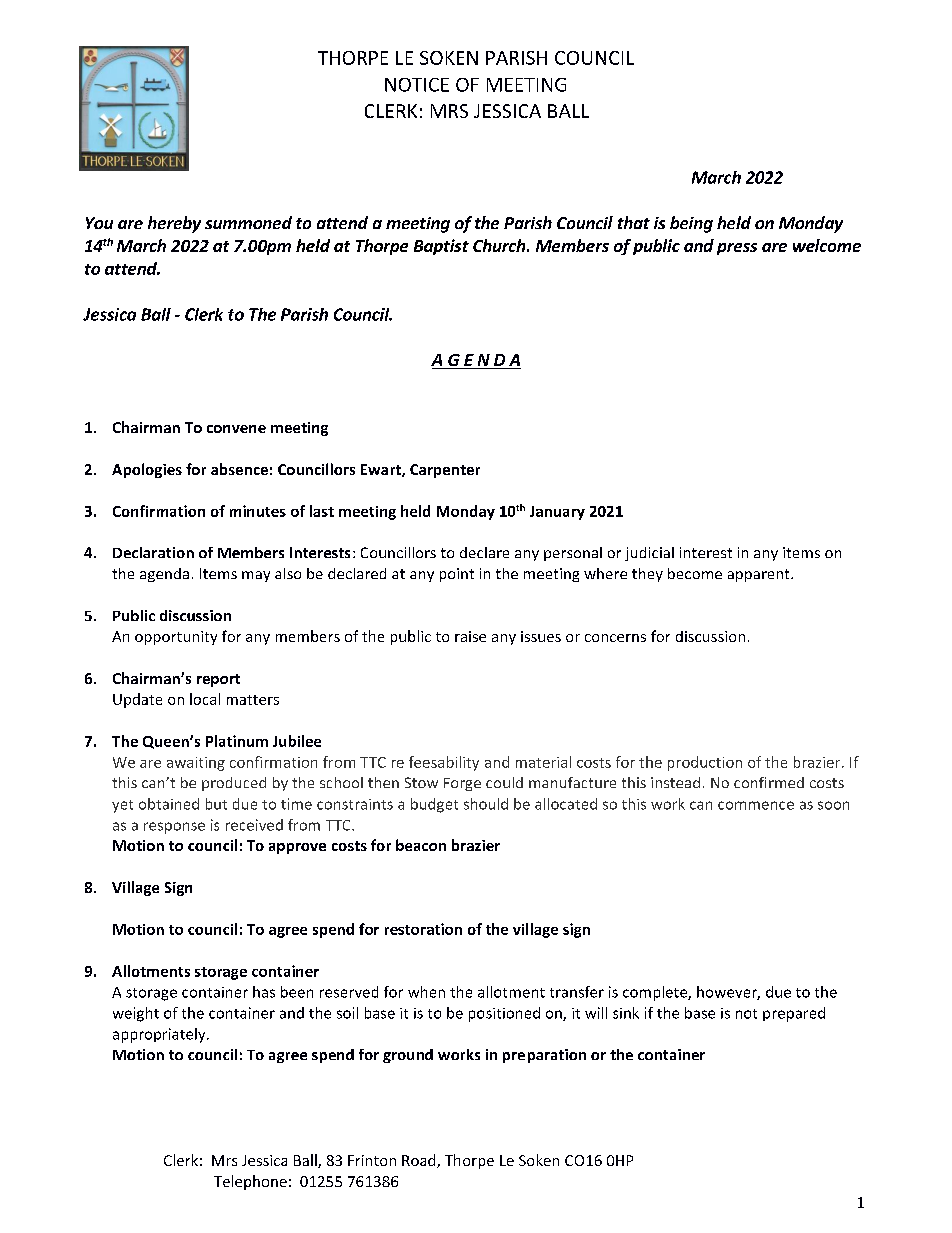  What do you see at coordinates (250, 1182) in the screenshot?
I see `Telephone` at bounding box center [250, 1182].
